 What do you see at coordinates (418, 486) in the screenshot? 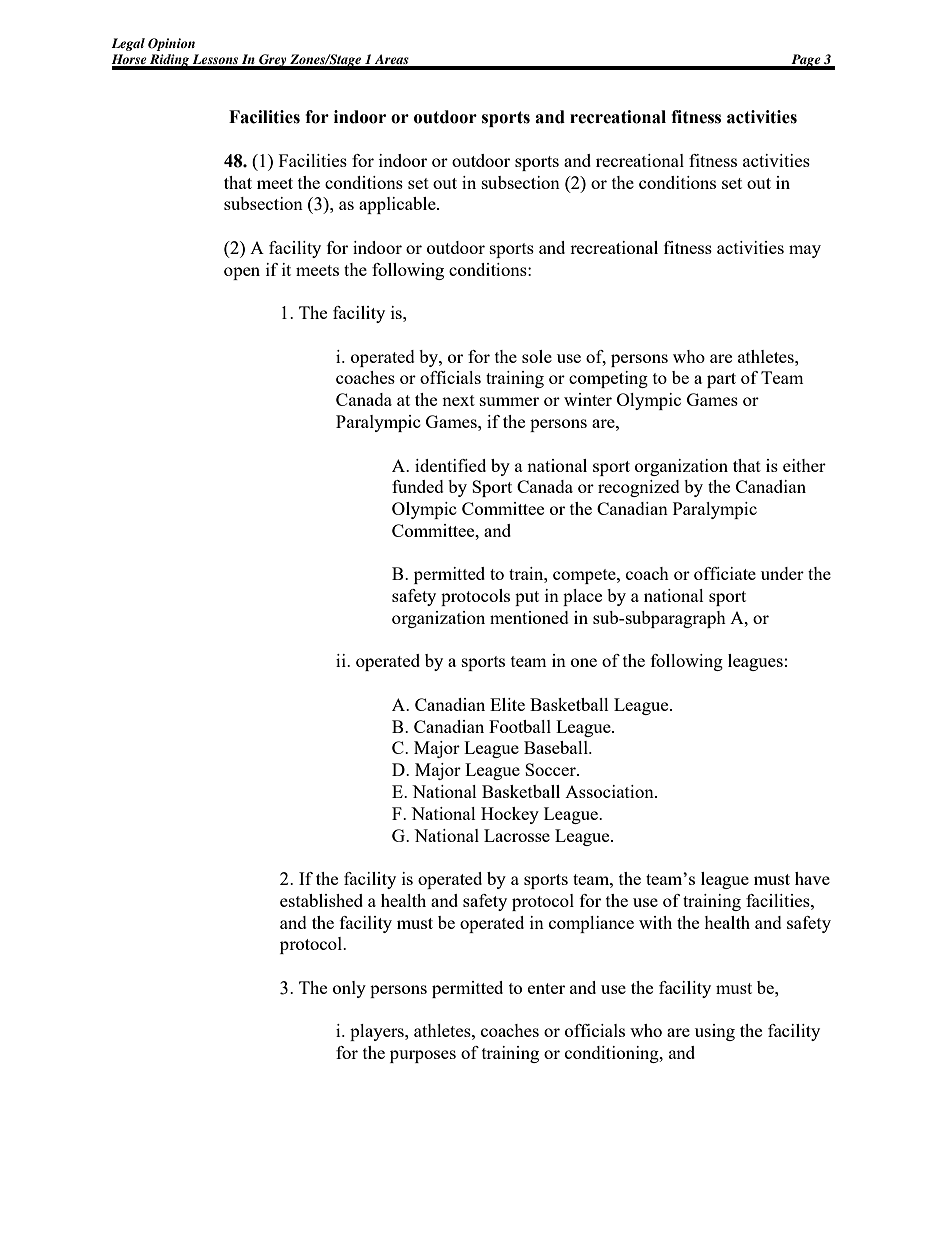
I see `funded` at bounding box center [418, 486].
